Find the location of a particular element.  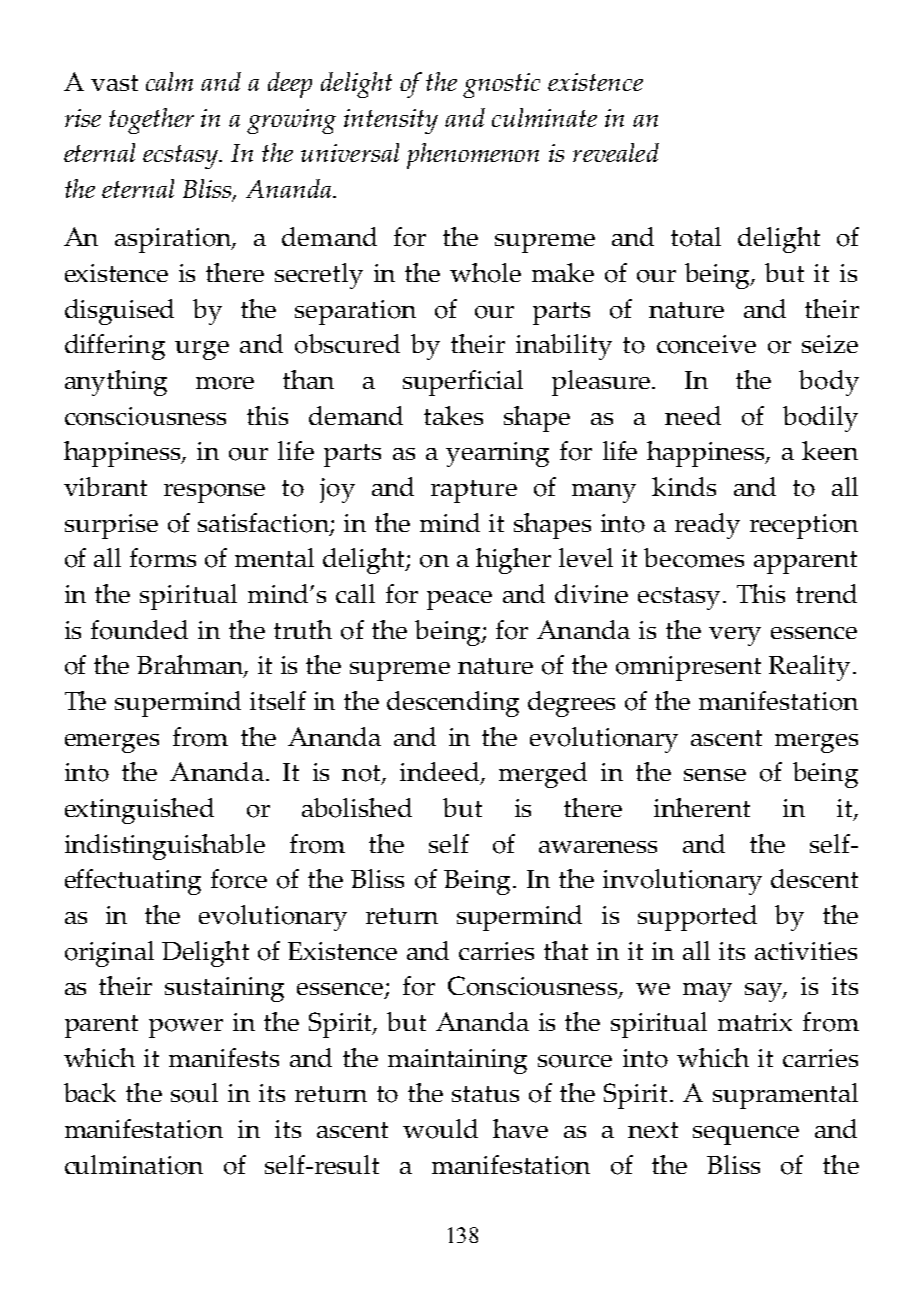

yearning is located at coordinates (497, 454).
